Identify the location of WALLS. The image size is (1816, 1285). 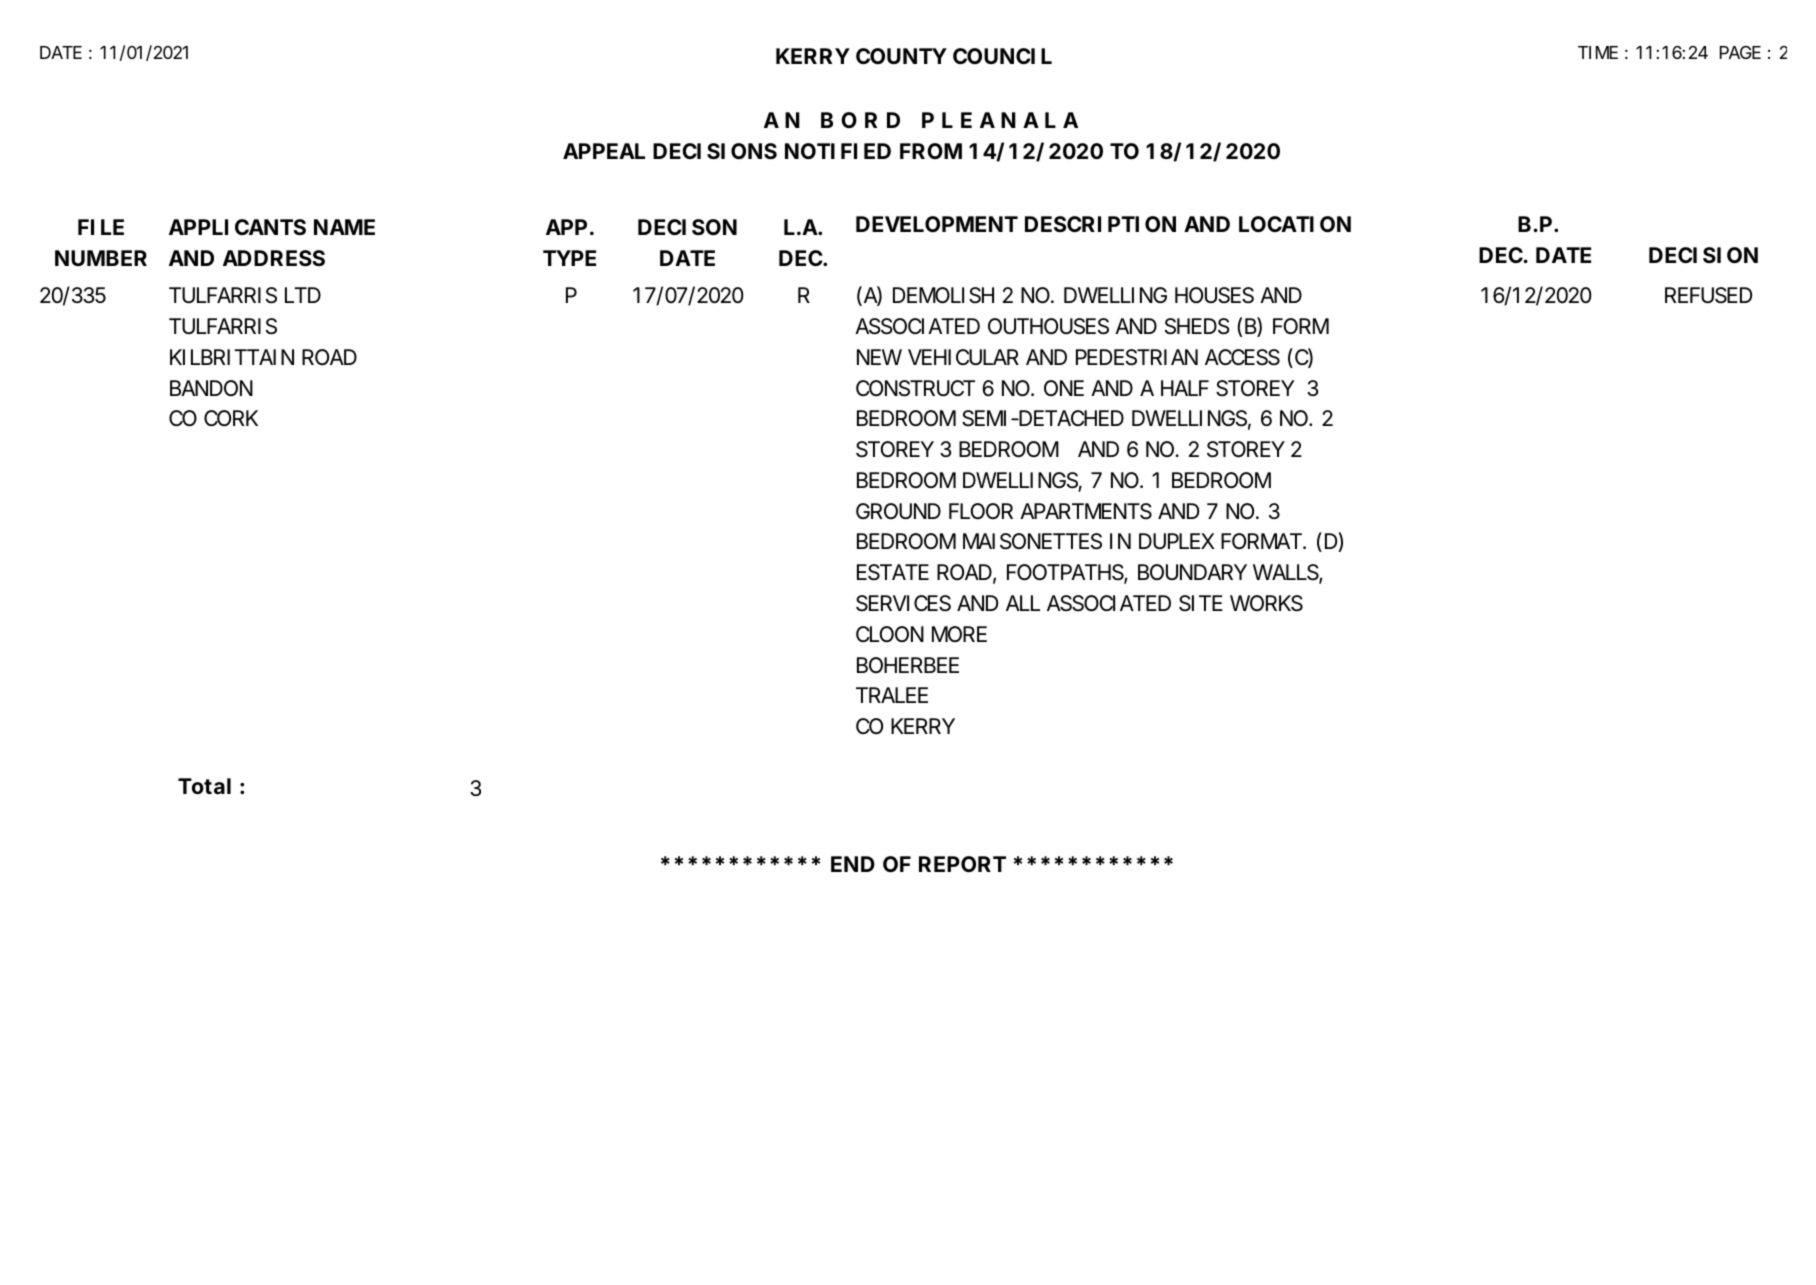
(1286, 573).
